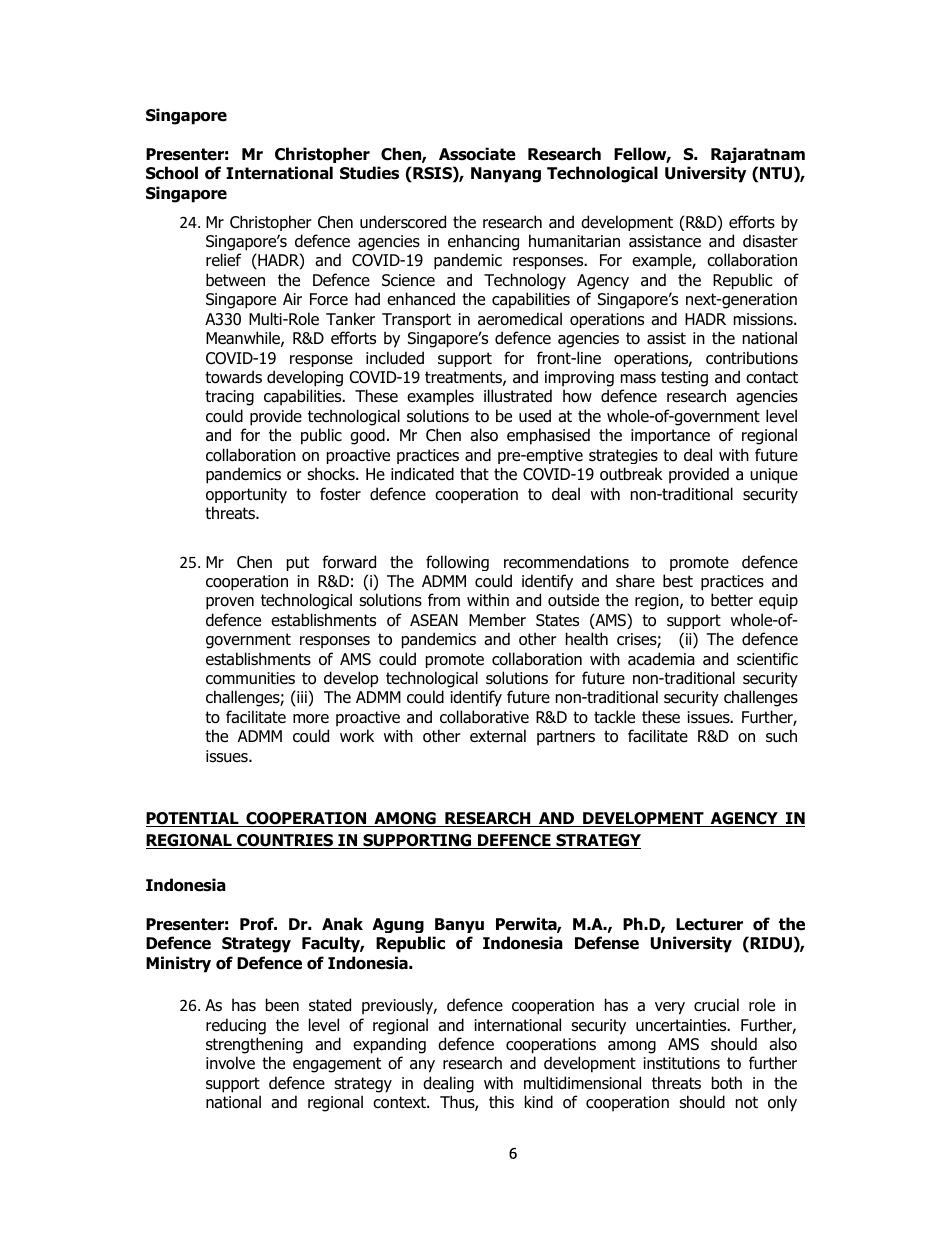 Image resolution: width=952 pixels, height=1233 pixels. Describe the element at coordinates (497, 620) in the document. I see `Member` at that location.
